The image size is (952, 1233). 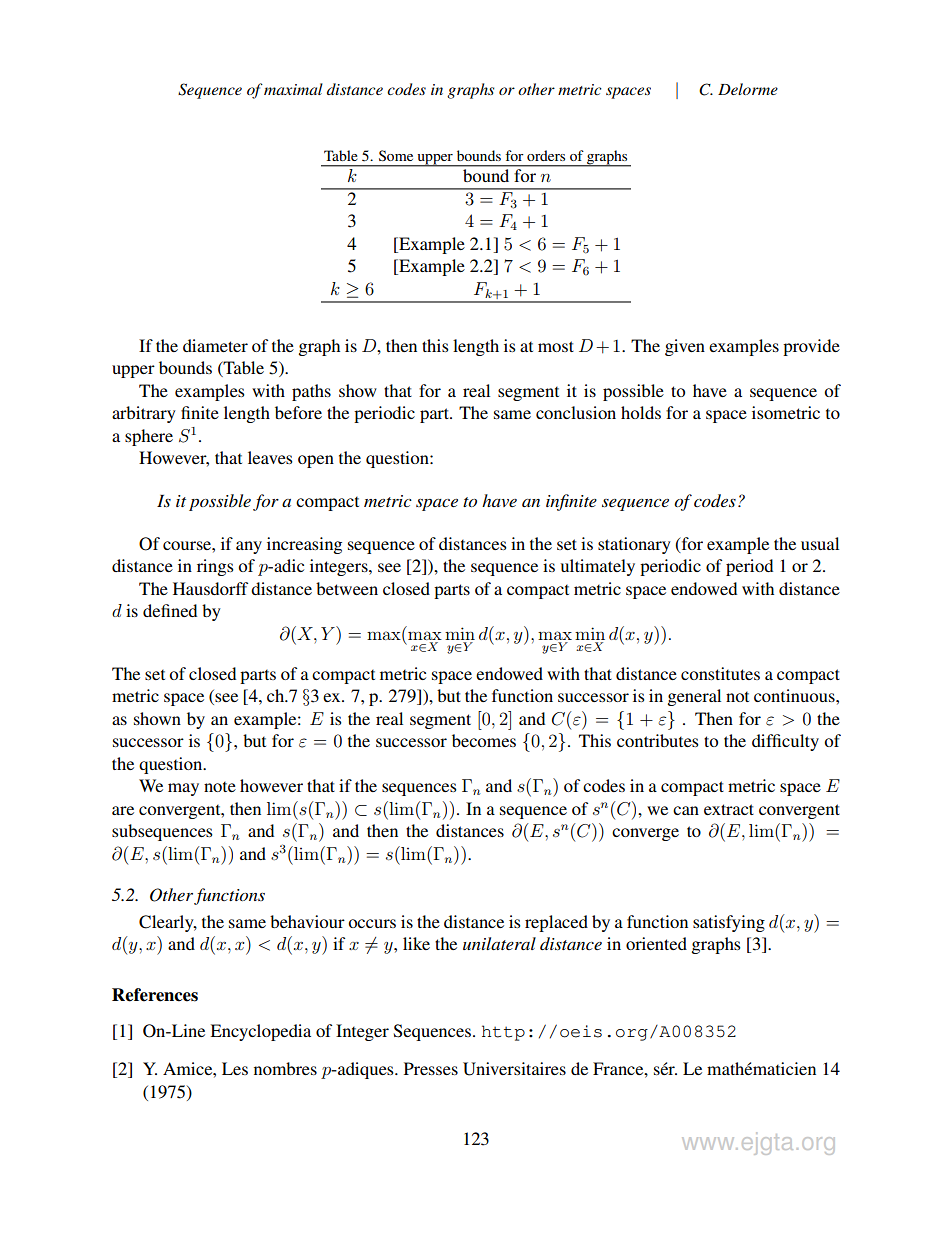 I want to click on difficulty, so click(x=785, y=742).
